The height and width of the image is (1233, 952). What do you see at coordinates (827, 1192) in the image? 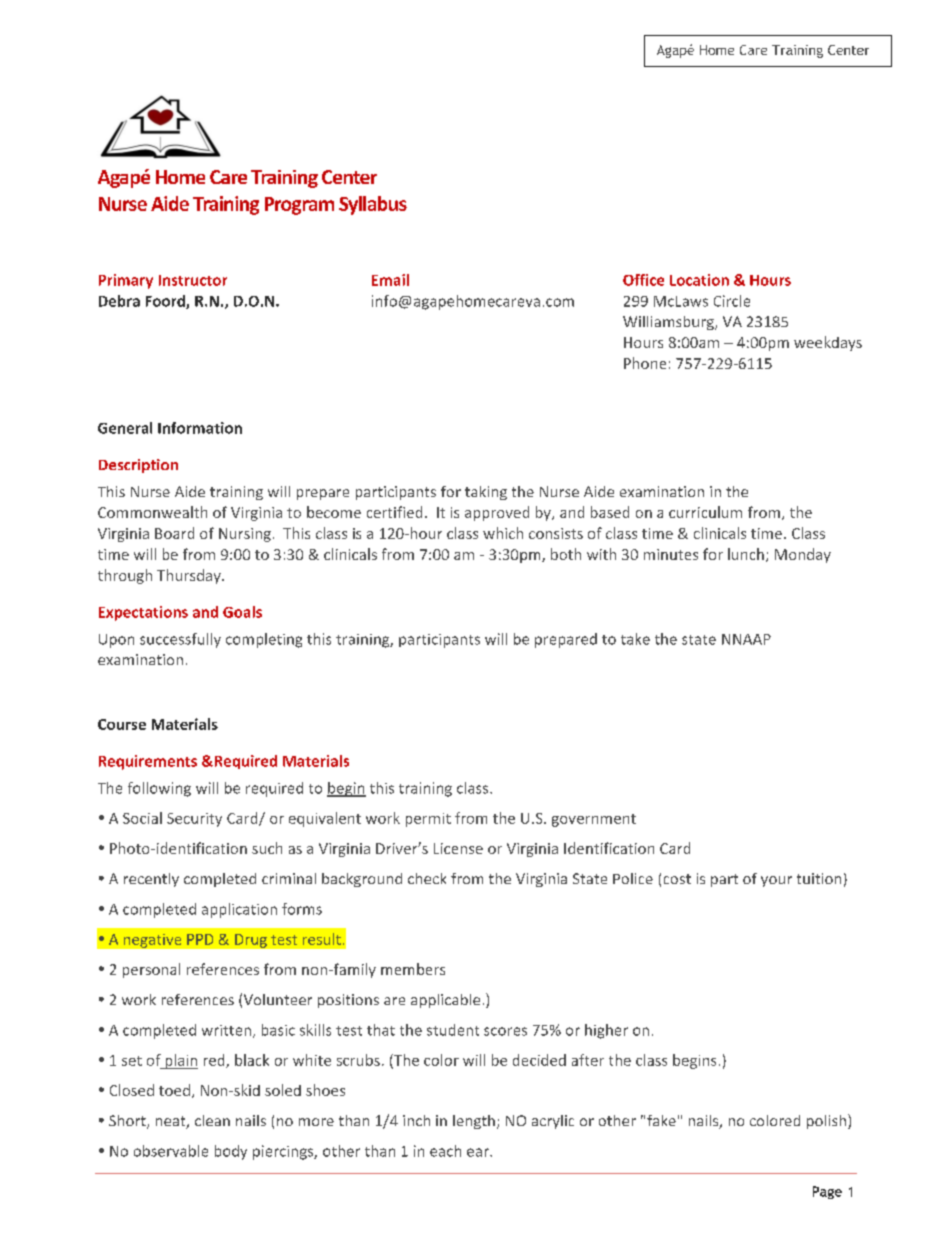
I see `Page` at bounding box center [827, 1192].
